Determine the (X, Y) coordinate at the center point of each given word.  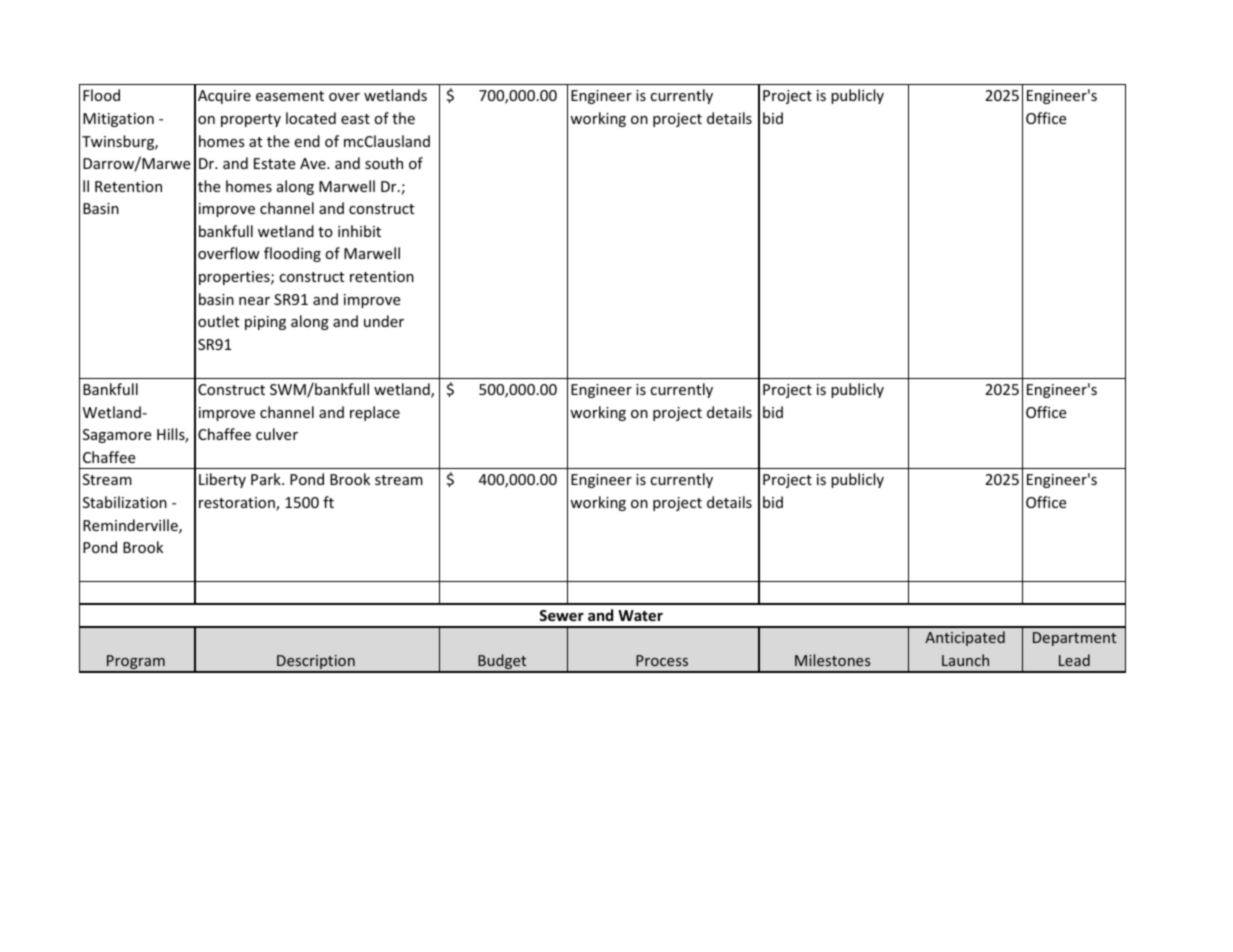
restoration (238, 504)
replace (375, 413)
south (384, 163)
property (251, 120)
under (384, 321)
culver (277, 434)
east (355, 119)
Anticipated (965, 638)
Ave (314, 163)
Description (316, 663)
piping (265, 323)
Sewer (561, 615)
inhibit (359, 231)
